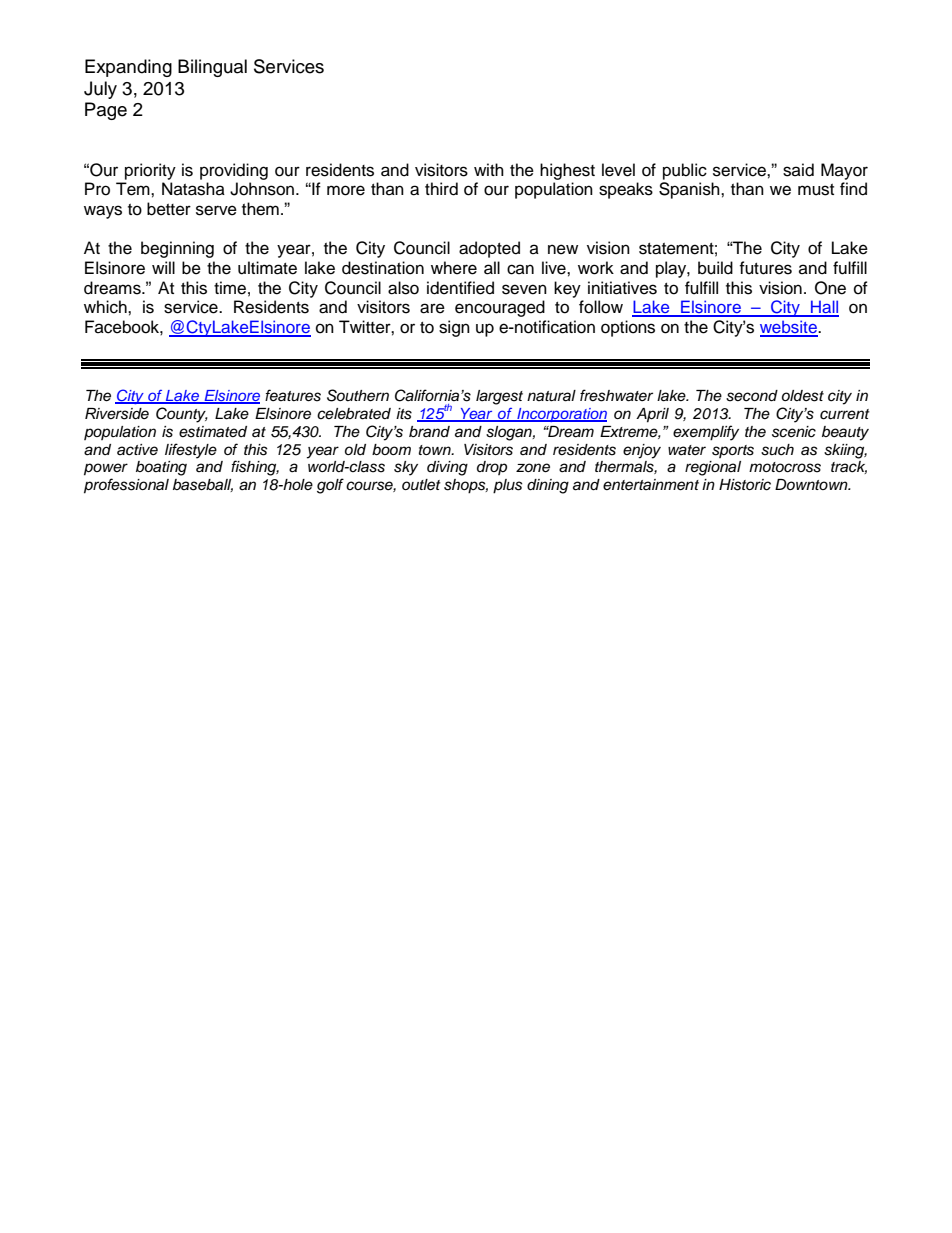 Image resolution: width=952 pixels, height=1233 pixels. Describe the element at coordinates (765, 268) in the page. I see `futures` at that location.
